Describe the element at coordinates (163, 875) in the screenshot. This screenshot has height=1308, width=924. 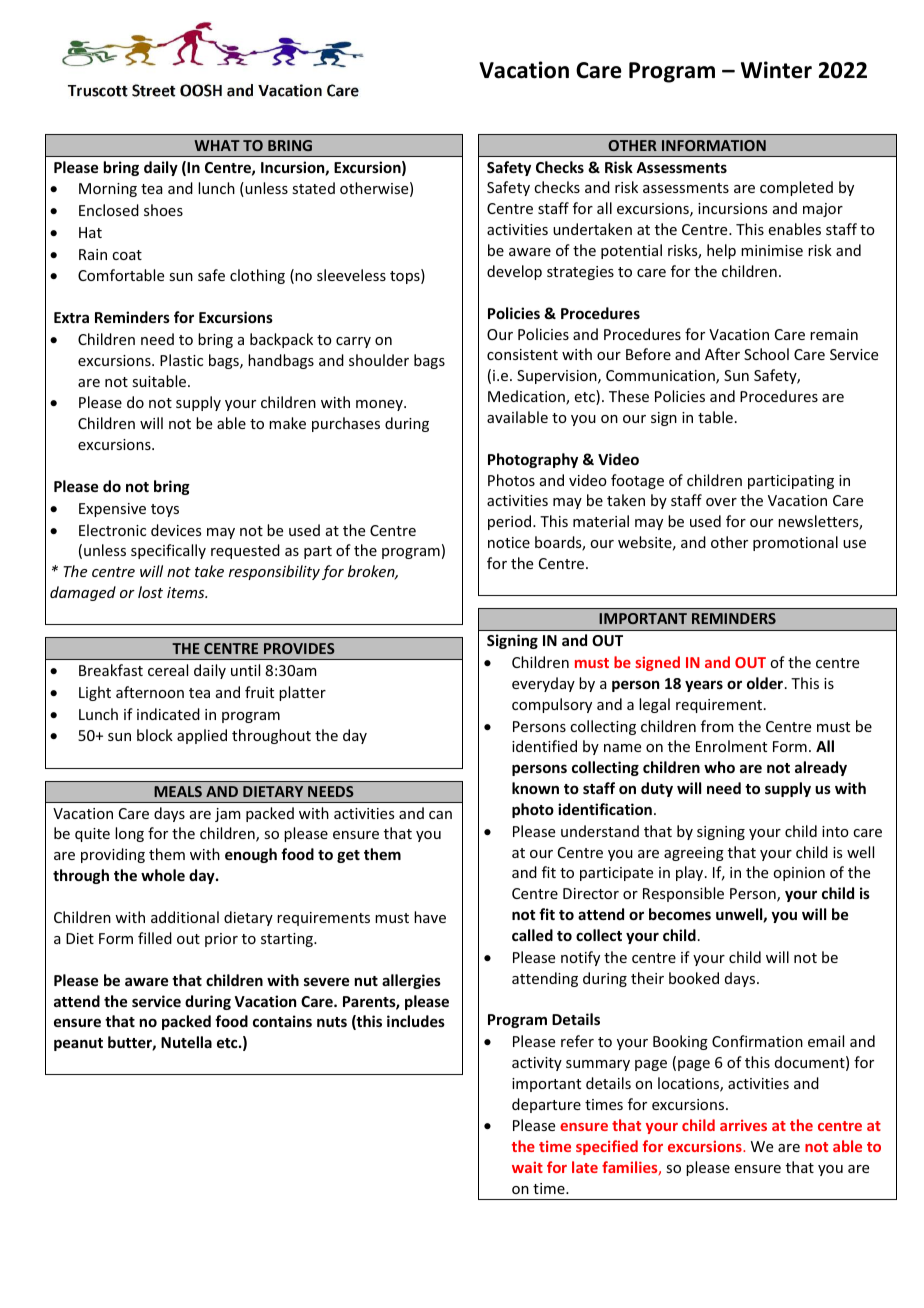
I see `whole` at that location.
